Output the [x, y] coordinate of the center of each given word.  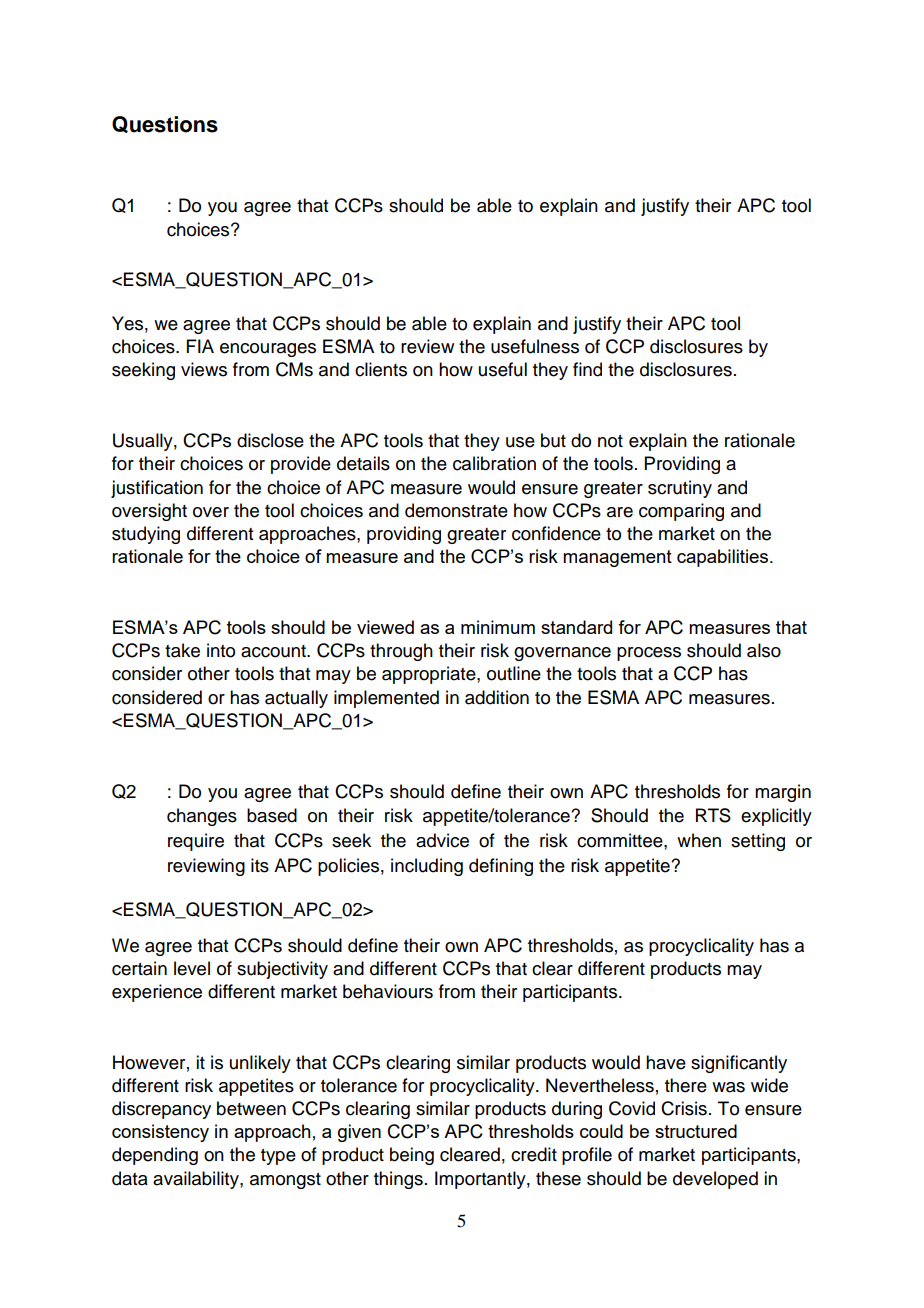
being [412, 1156]
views [204, 369]
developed [715, 1180]
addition [497, 697]
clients [381, 369]
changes [202, 817]
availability [197, 1180]
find [587, 369]
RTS [713, 815]
